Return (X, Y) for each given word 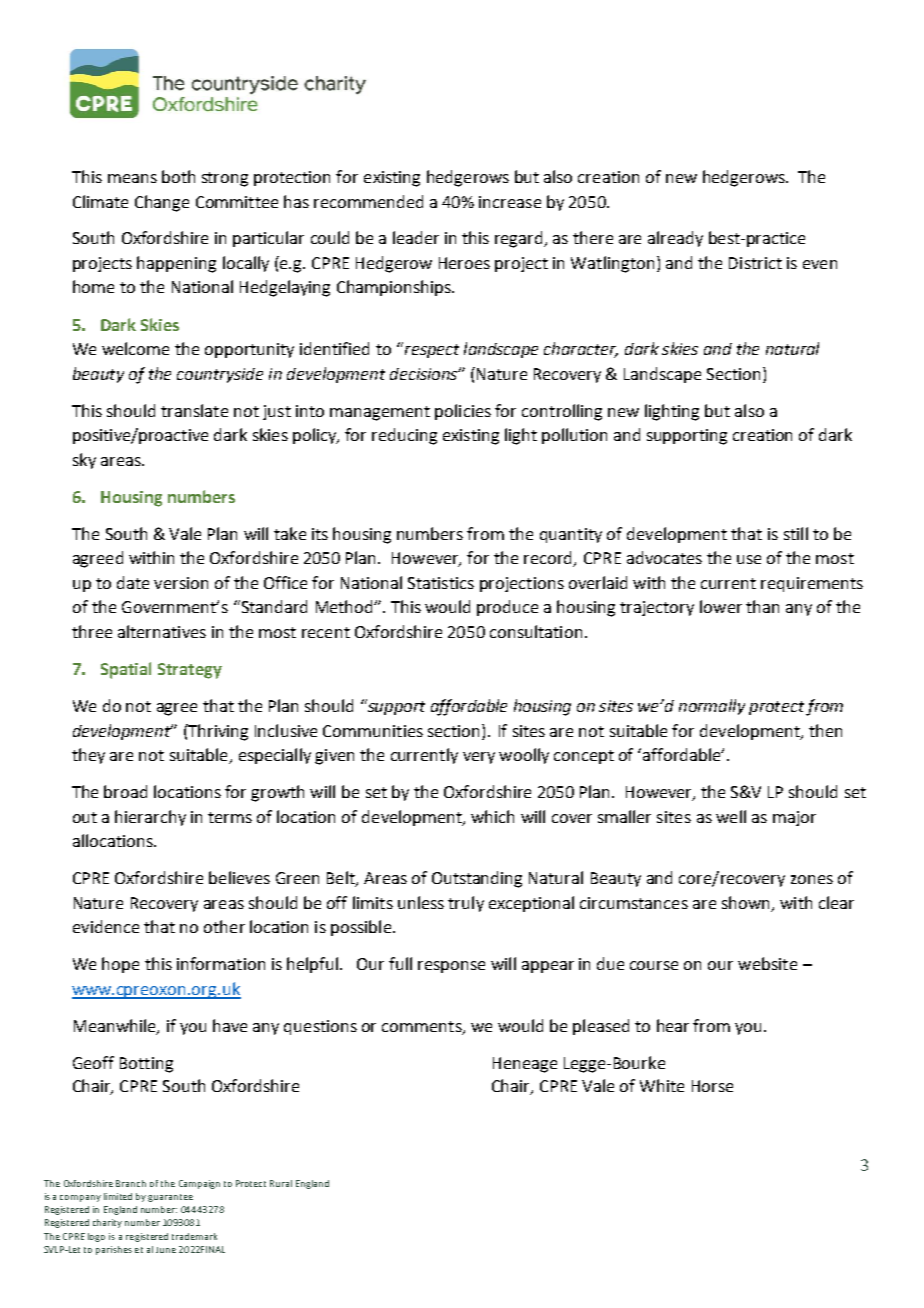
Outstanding (477, 879)
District (755, 263)
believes (239, 877)
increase (510, 202)
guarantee (170, 1198)
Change (162, 203)
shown (745, 902)
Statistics (441, 583)
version (181, 583)
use (749, 559)
